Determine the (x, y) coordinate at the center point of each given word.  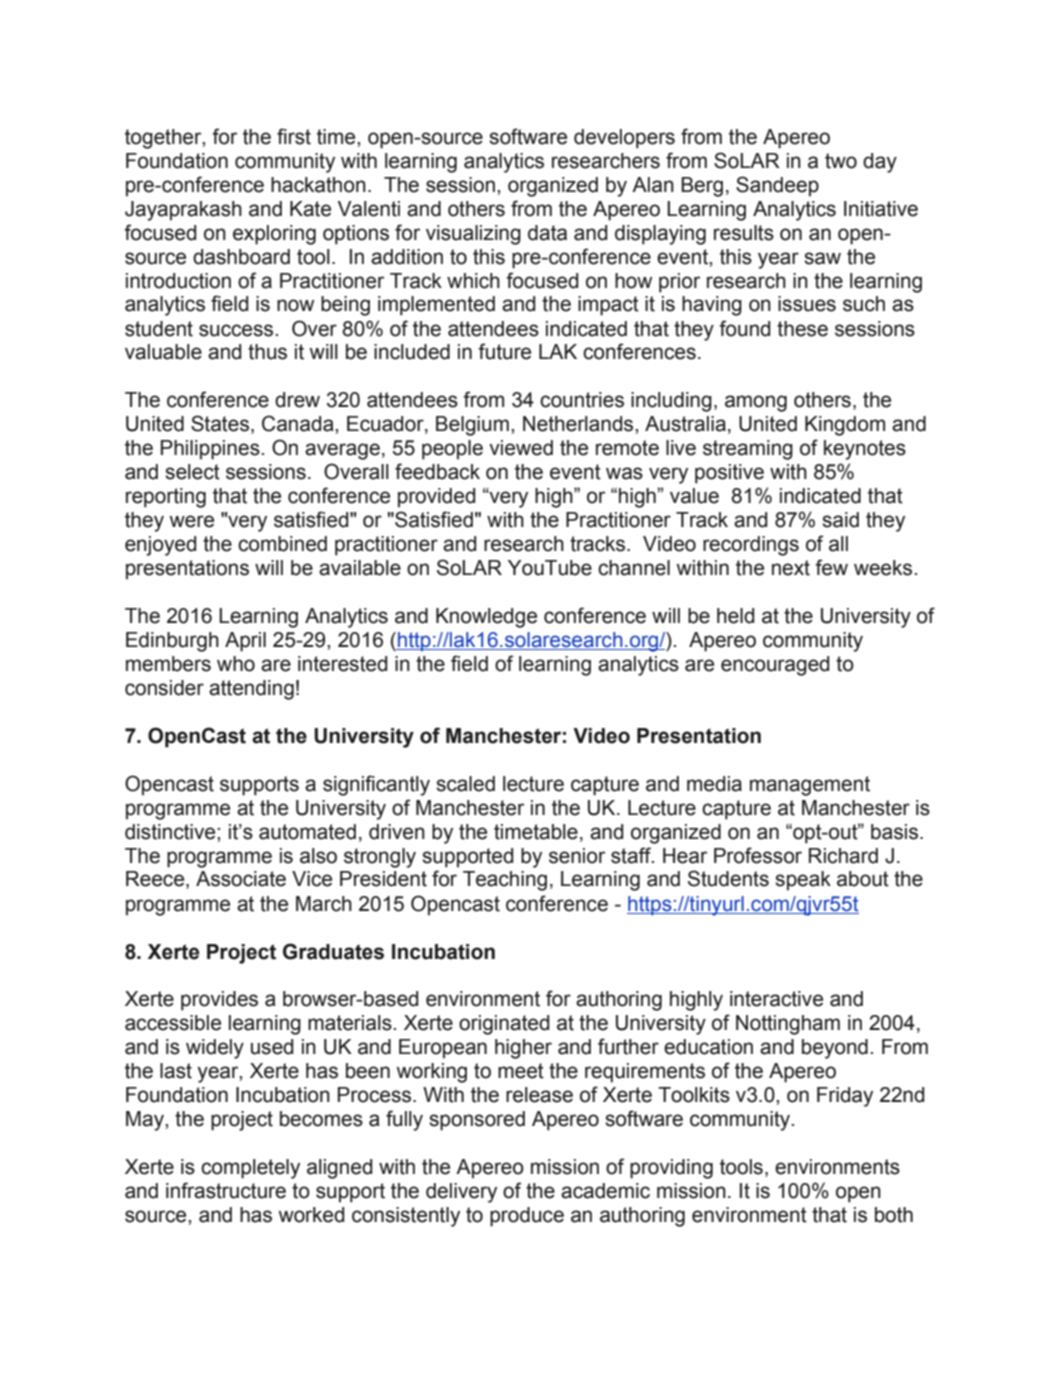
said (840, 520)
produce (527, 1217)
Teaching (505, 881)
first (294, 136)
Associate (241, 879)
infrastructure (226, 1190)
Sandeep (777, 186)
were (191, 521)
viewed (521, 448)
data (547, 233)
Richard (843, 856)
